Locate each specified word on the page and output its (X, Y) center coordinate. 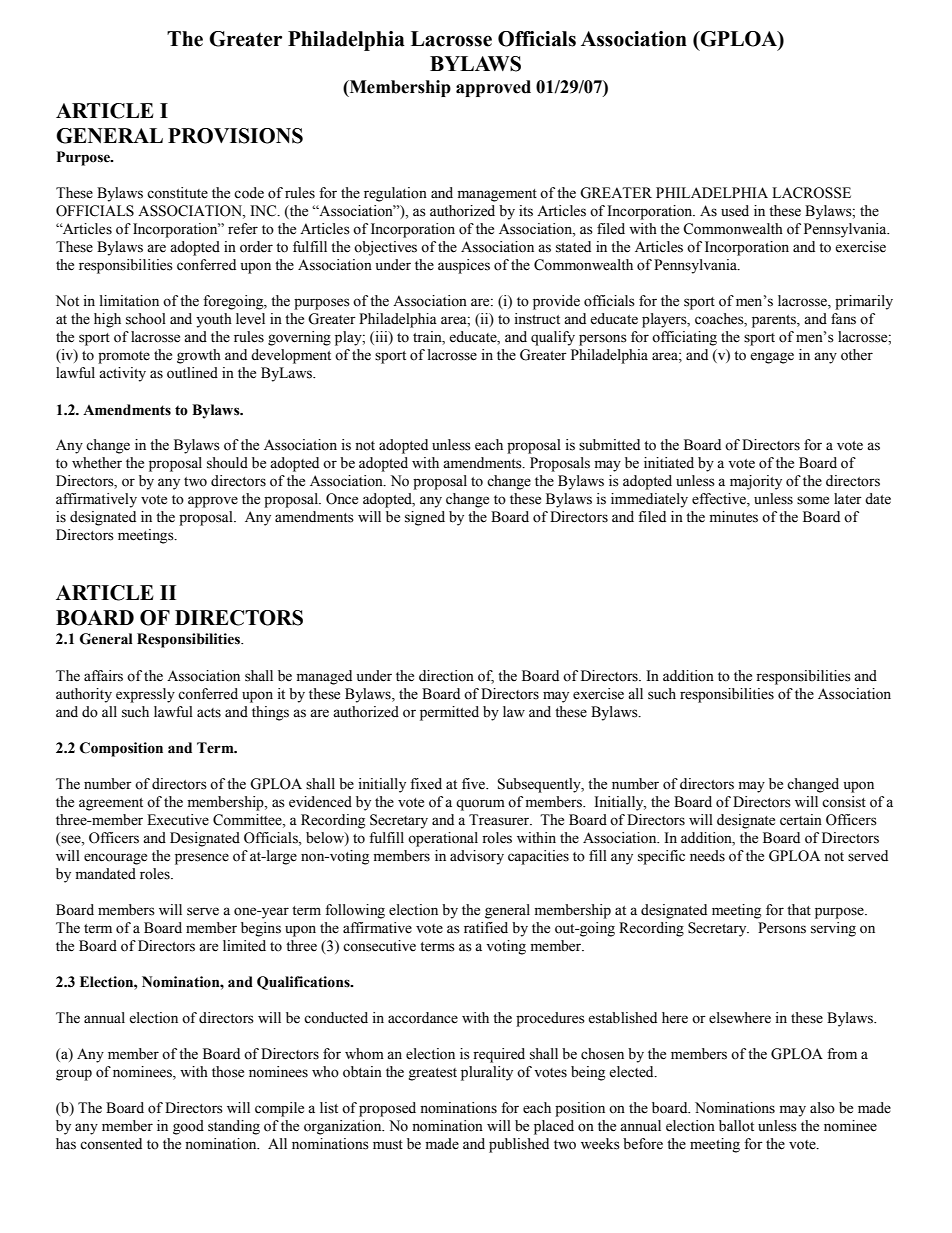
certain (801, 820)
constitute (177, 193)
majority (756, 482)
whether (97, 463)
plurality (487, 1073)
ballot (736, 1126)
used (735, 211)
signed (425, 518)
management (497, 195)
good (188, 1127)
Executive (178, 820)
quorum (480, 805)
